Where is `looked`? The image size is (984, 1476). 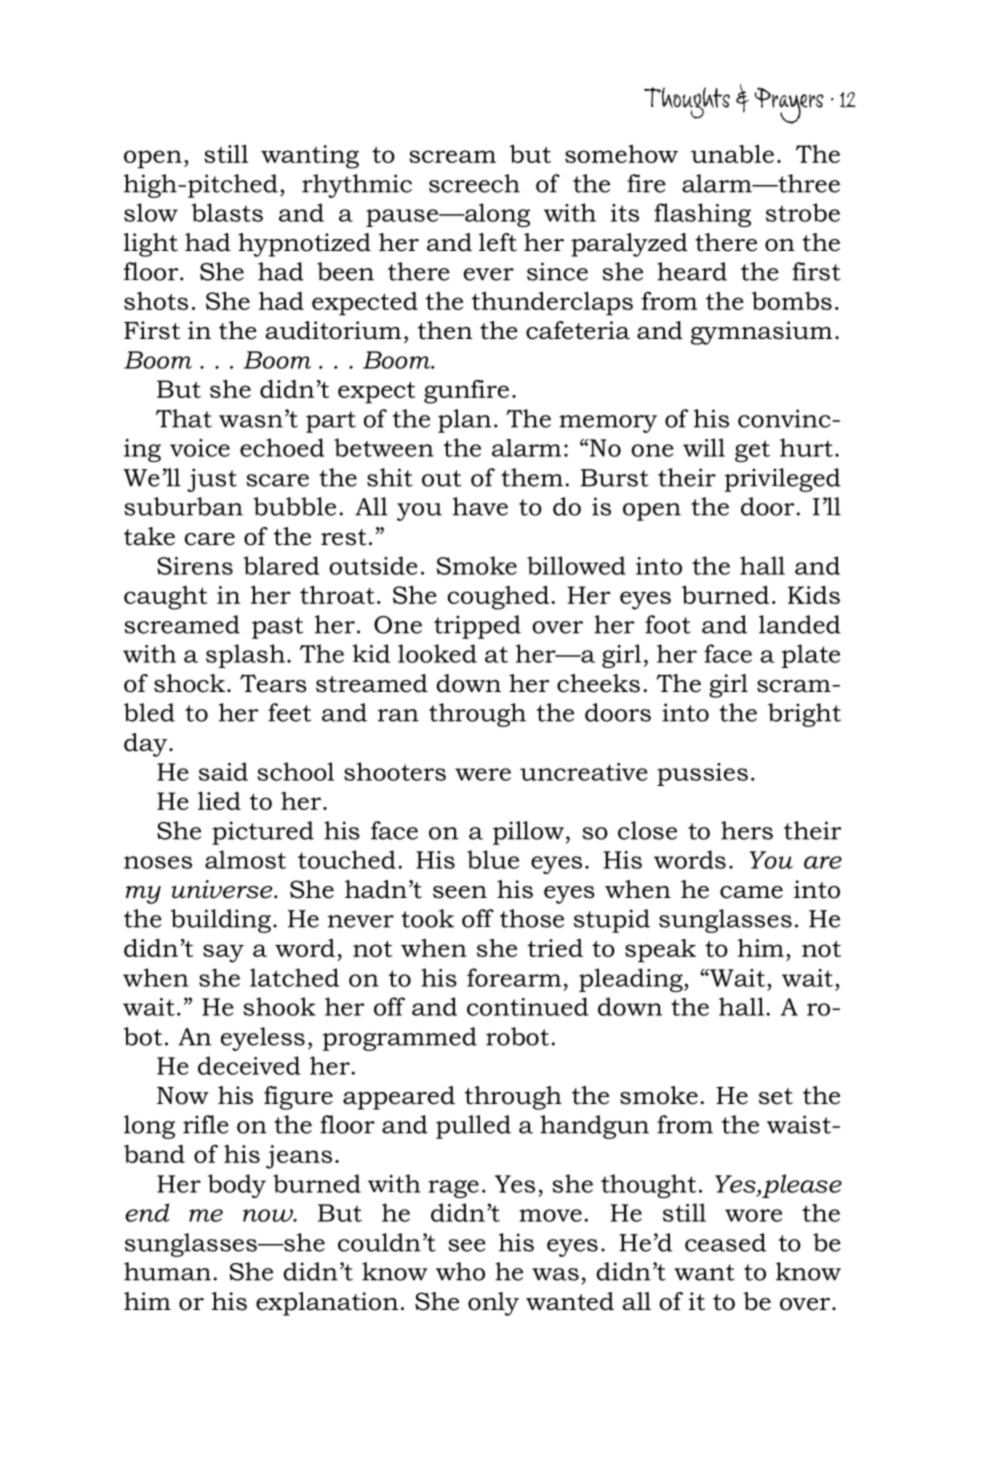 looked is located at coordinates (437, 653).
